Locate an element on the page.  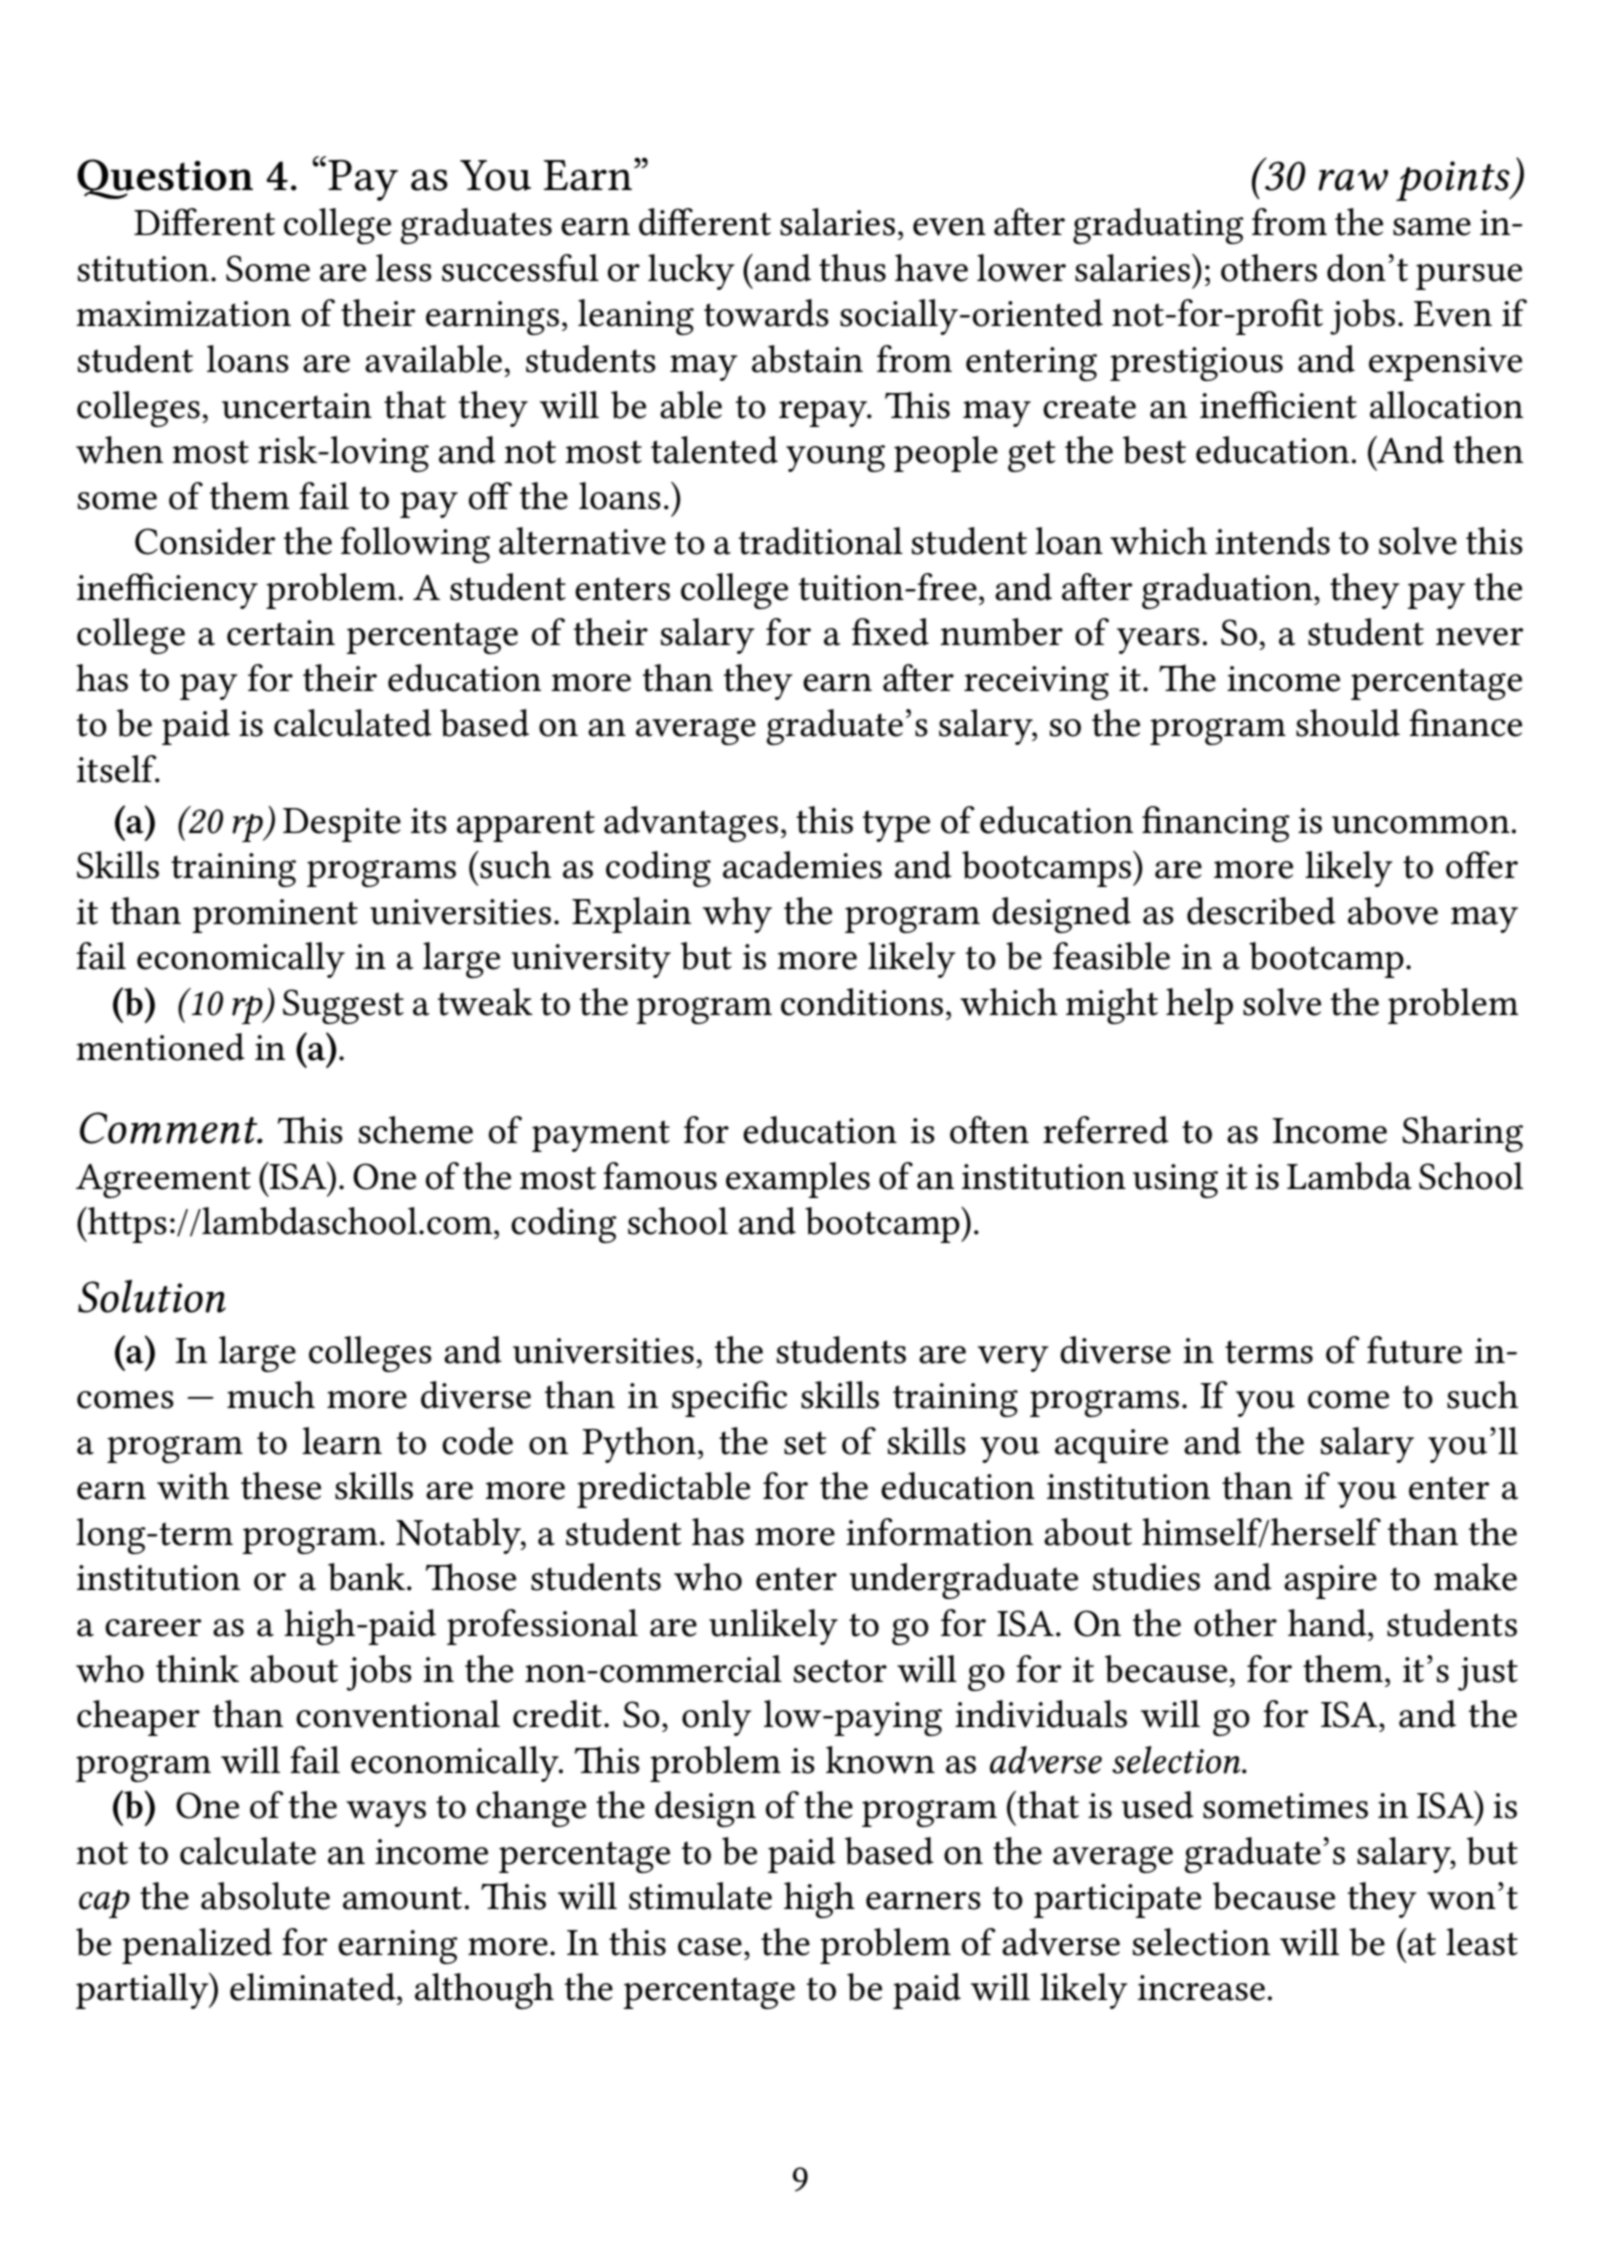
academies is located at coordinates (802, 865).
